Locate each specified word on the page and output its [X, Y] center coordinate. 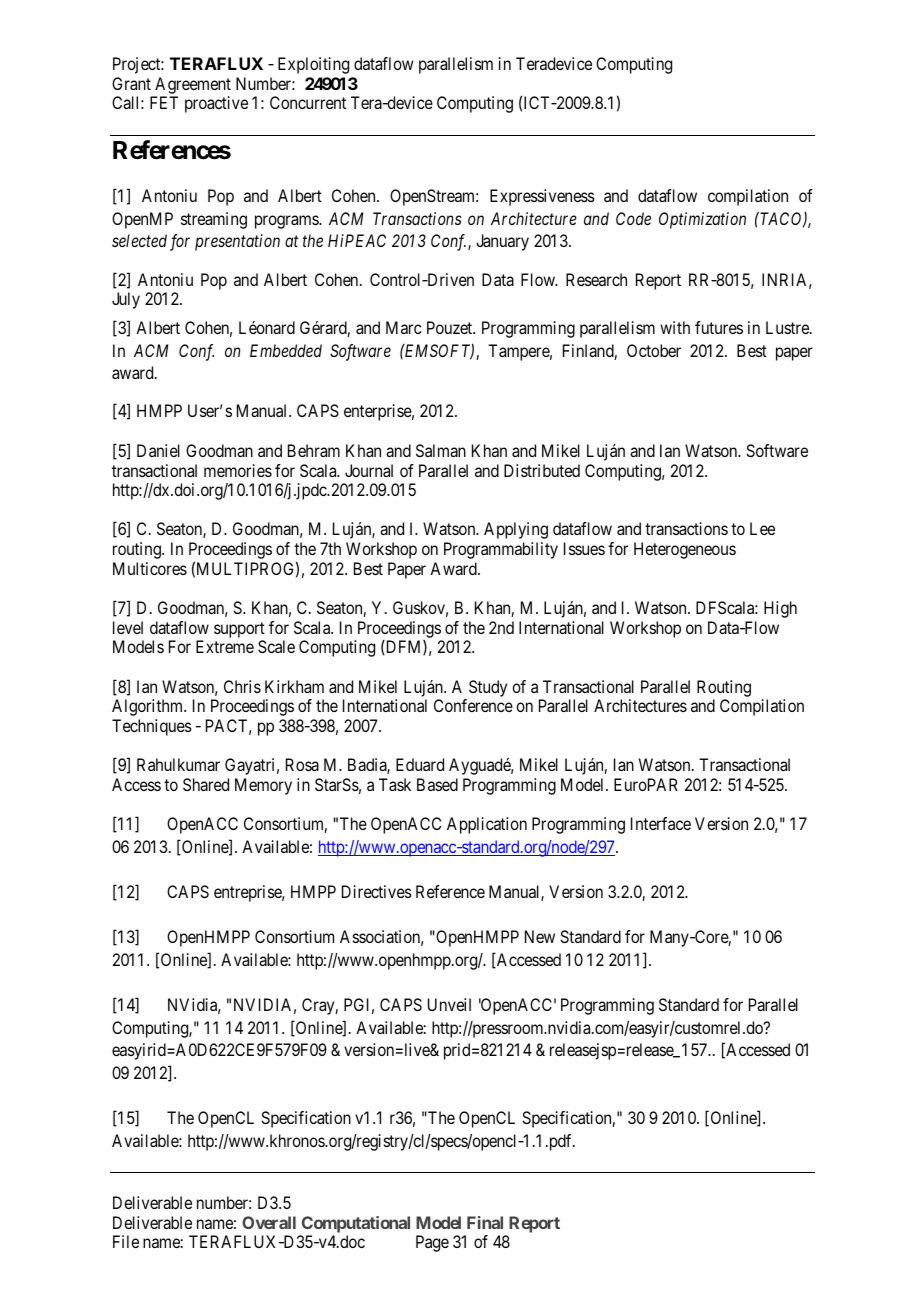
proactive [216, 104]
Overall [269, 1222]
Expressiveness [542, 197]
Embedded [286, 350]
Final [485, 1222]
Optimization [702, 220]
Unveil [449, 1004]
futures [719, 327]
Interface [661, 823]
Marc [403, 327]
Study [488, 688]
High [780, 609]
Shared [206, 784]
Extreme [225, 646]
